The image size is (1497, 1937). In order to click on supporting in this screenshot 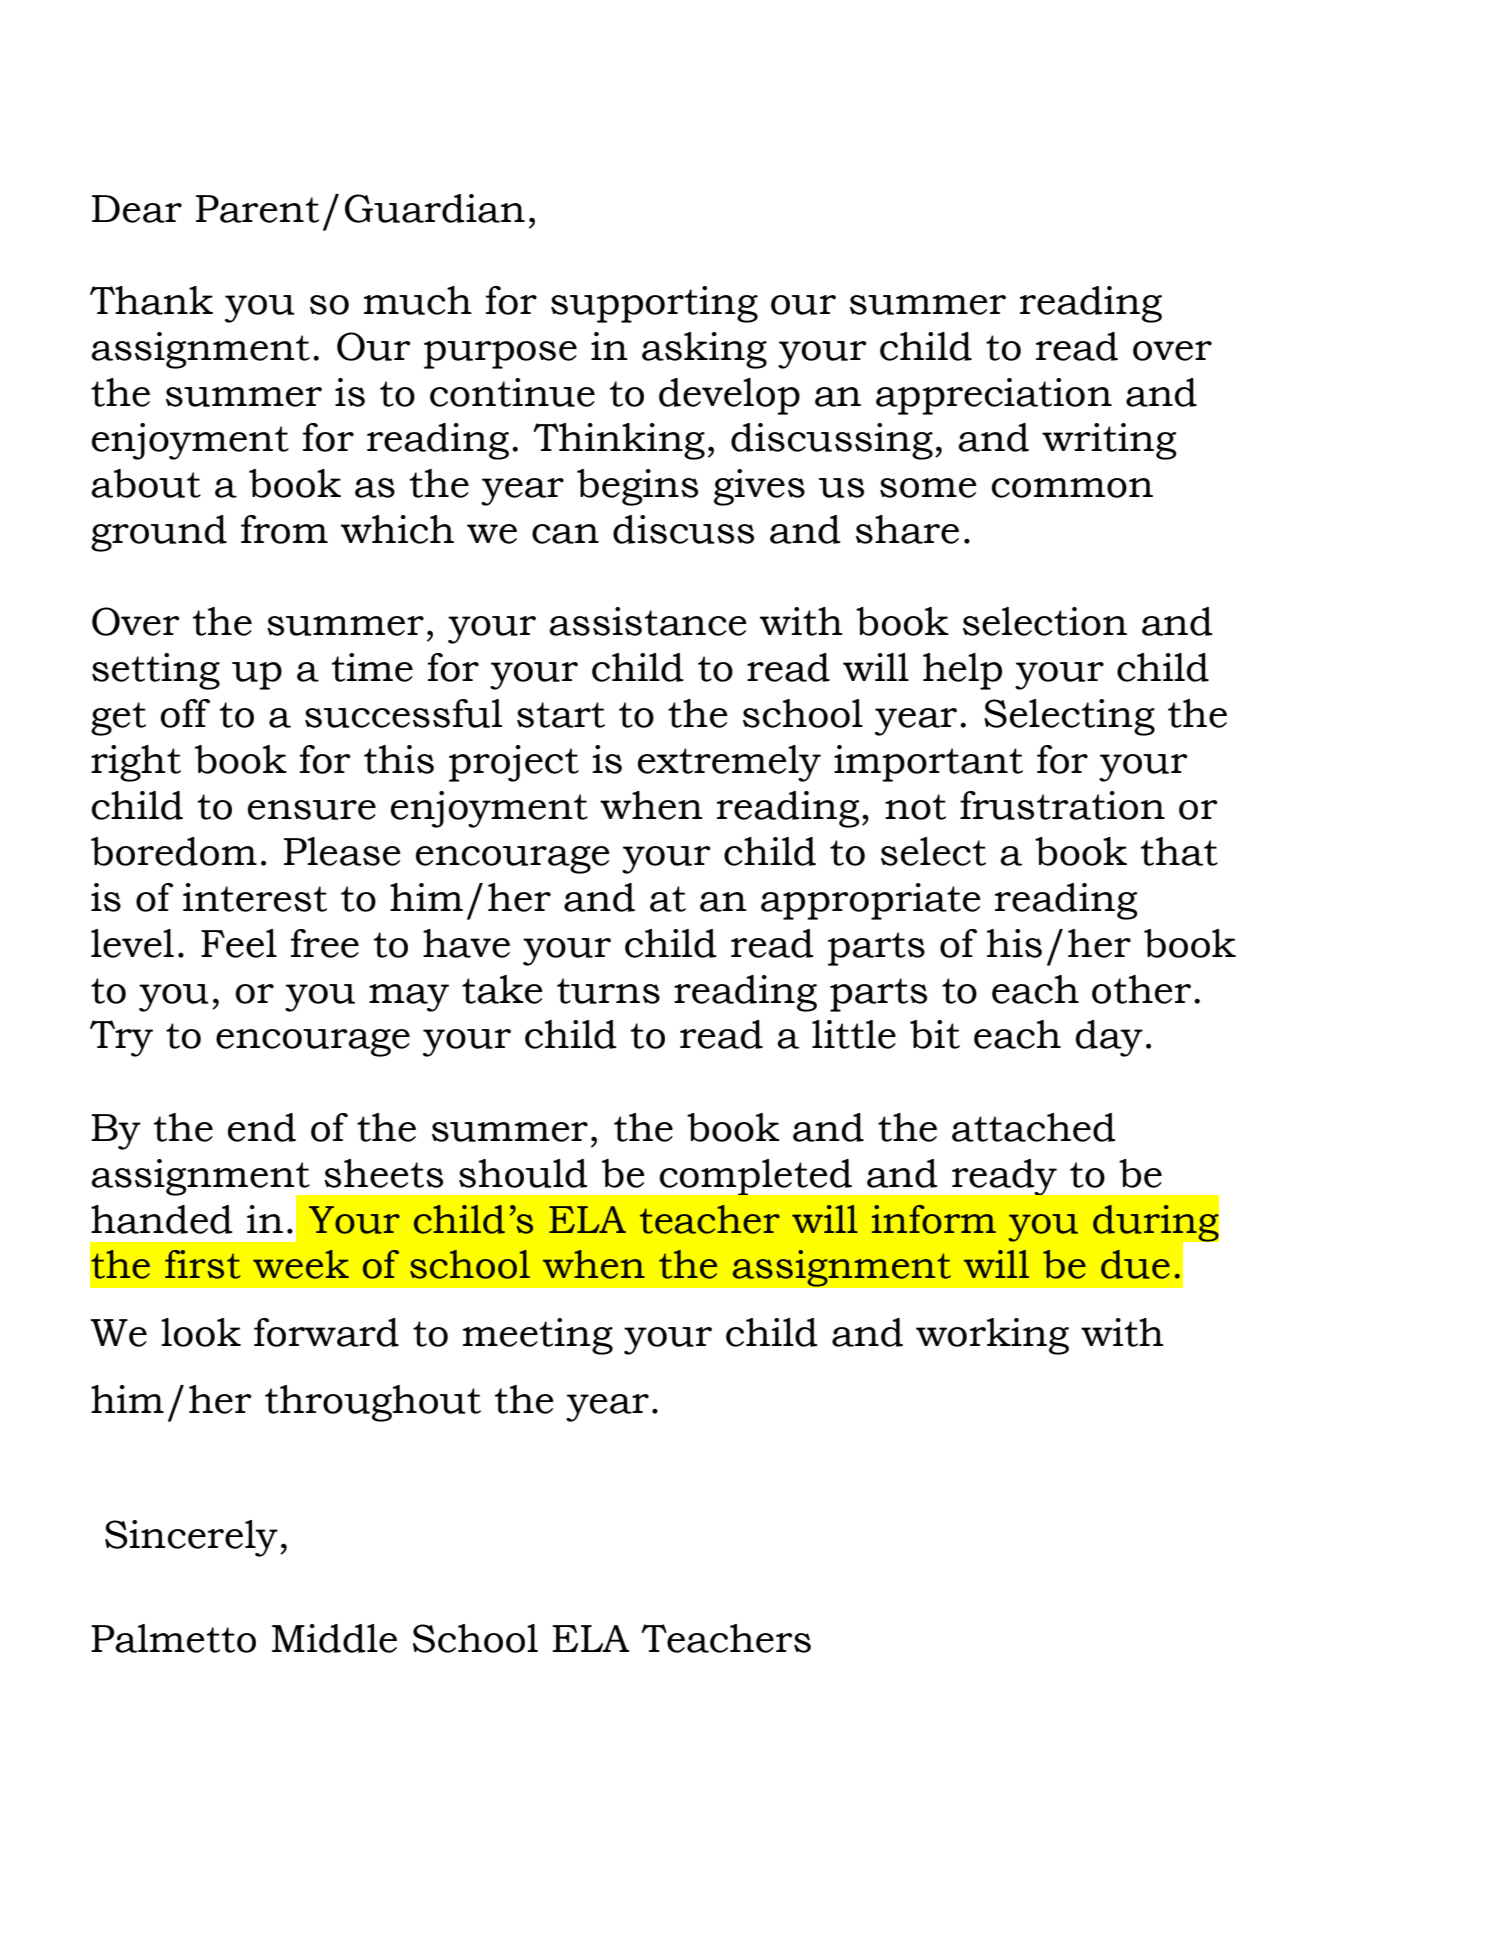, I will do `click(654, 304)`.
